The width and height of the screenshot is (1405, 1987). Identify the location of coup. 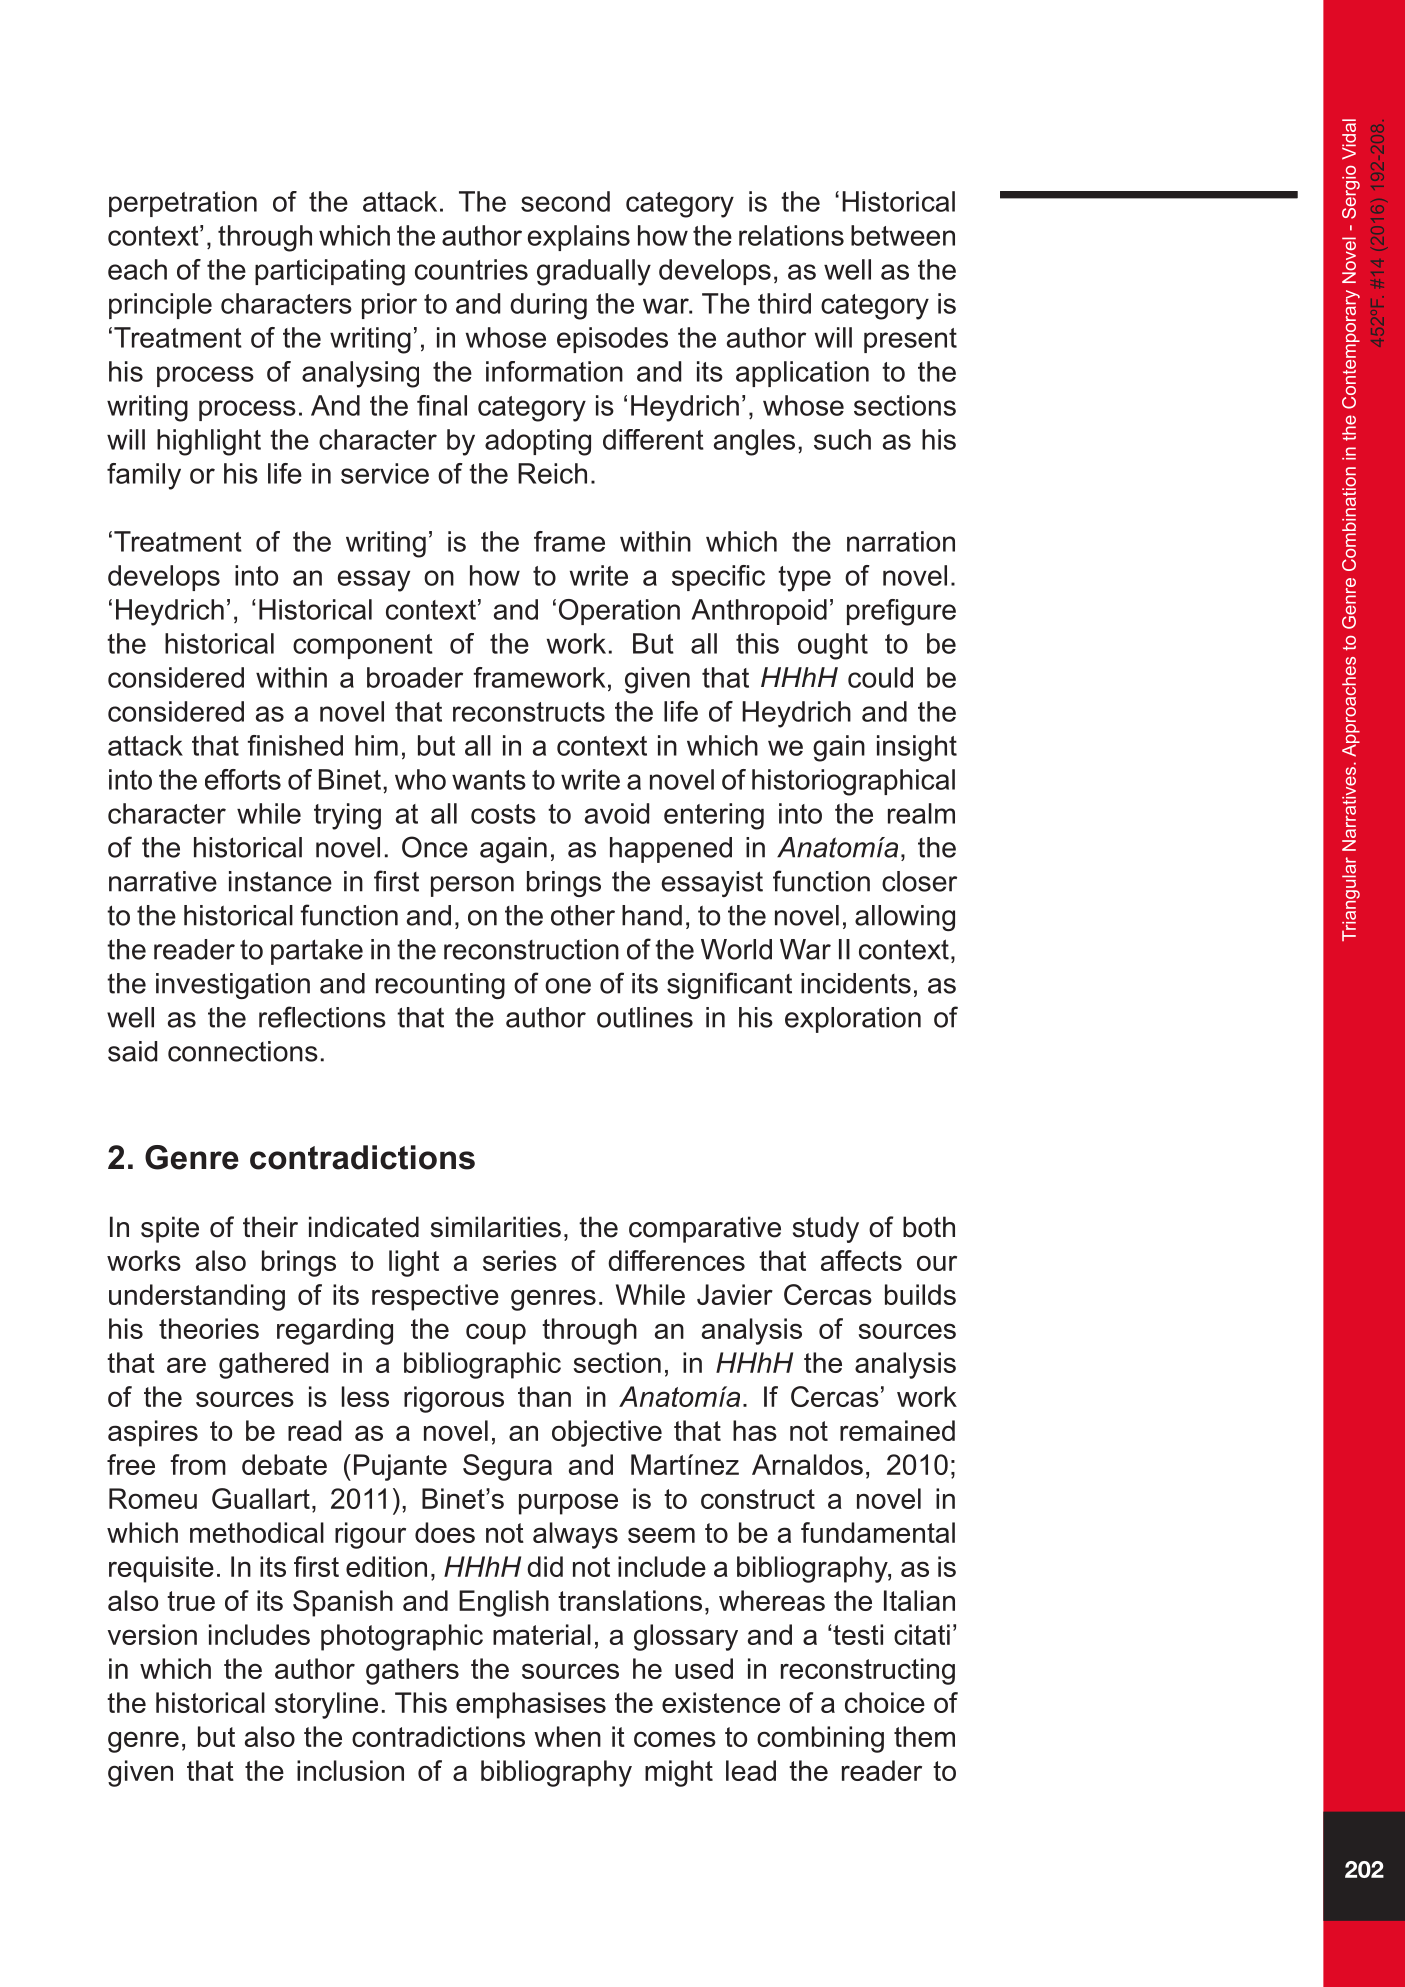
(496, 1334).
